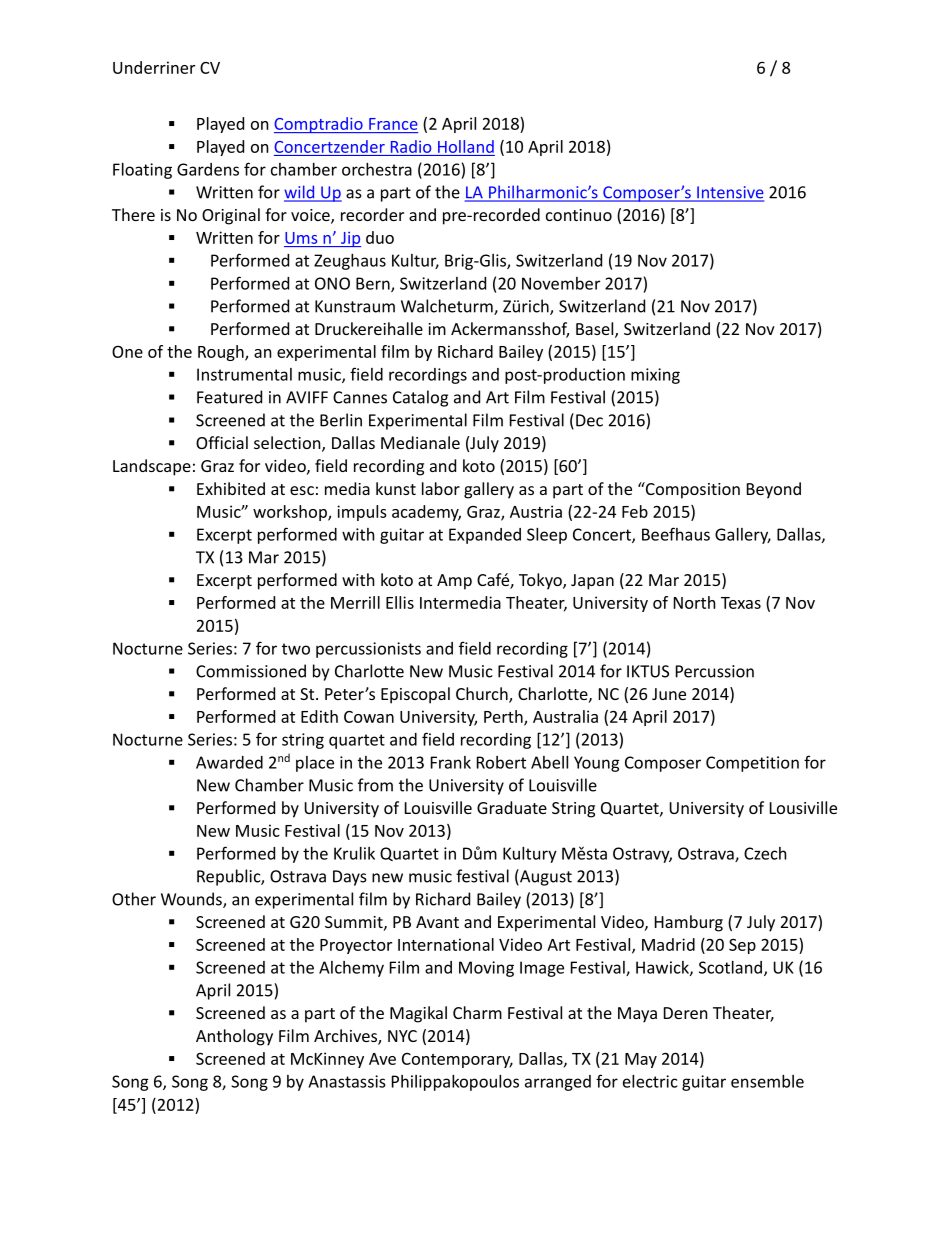 The width and height of the page is (952, 1233). What do you see at coordinates (466, 146) in the page?
I see `Holland` at bounding box center [466, 146].
